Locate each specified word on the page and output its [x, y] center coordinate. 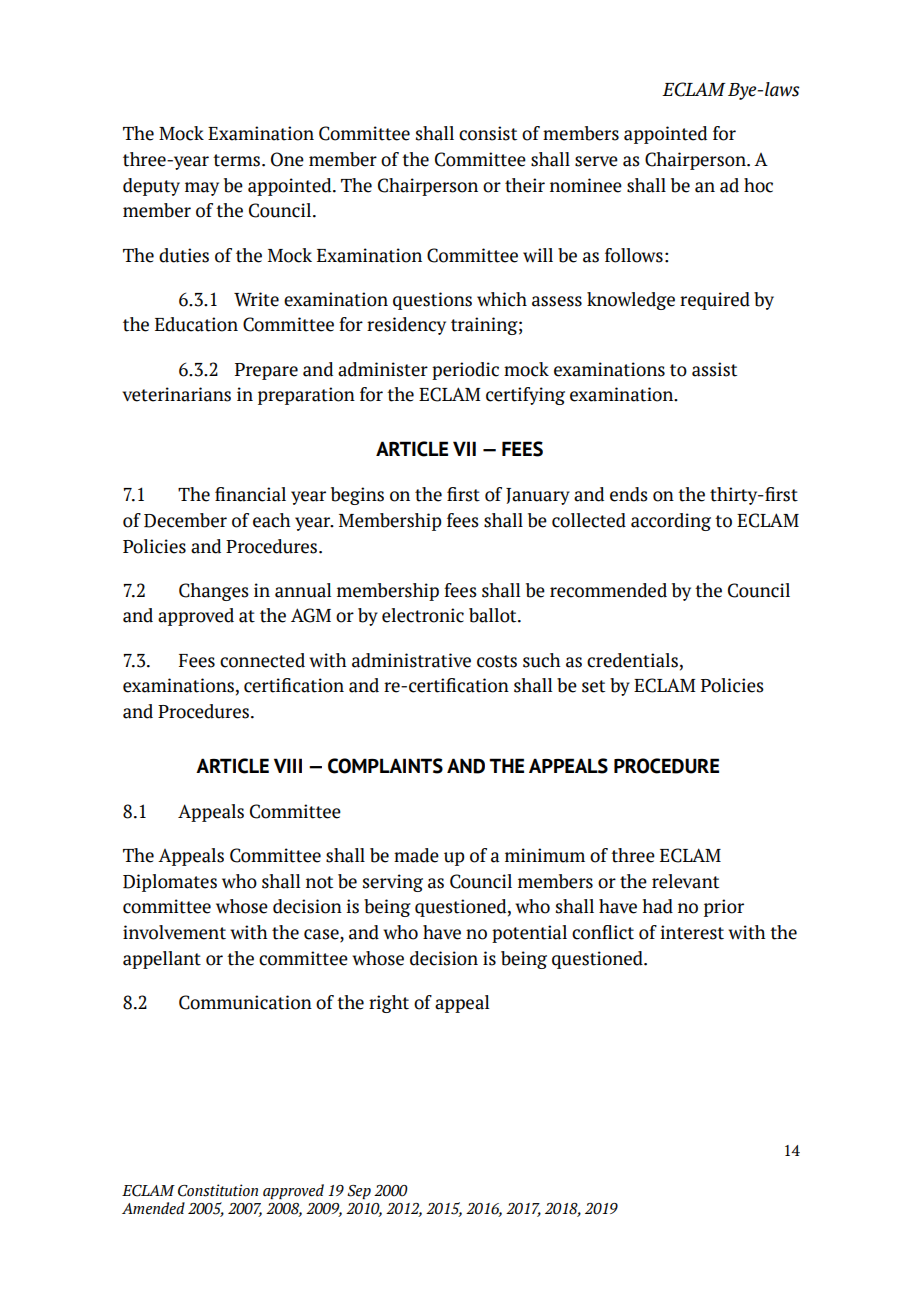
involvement [174, 932]
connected [262, 660]
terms [238, 160]
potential [529, 934]
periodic [465, 371]
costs [497, 661]
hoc [758, 185]
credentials [632, 660]
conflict [603, 932]
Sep [359, 1192]
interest [692, 932]
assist [714, 369]
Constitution [218, 1190]
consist [488, 133]
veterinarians [176, 394]
